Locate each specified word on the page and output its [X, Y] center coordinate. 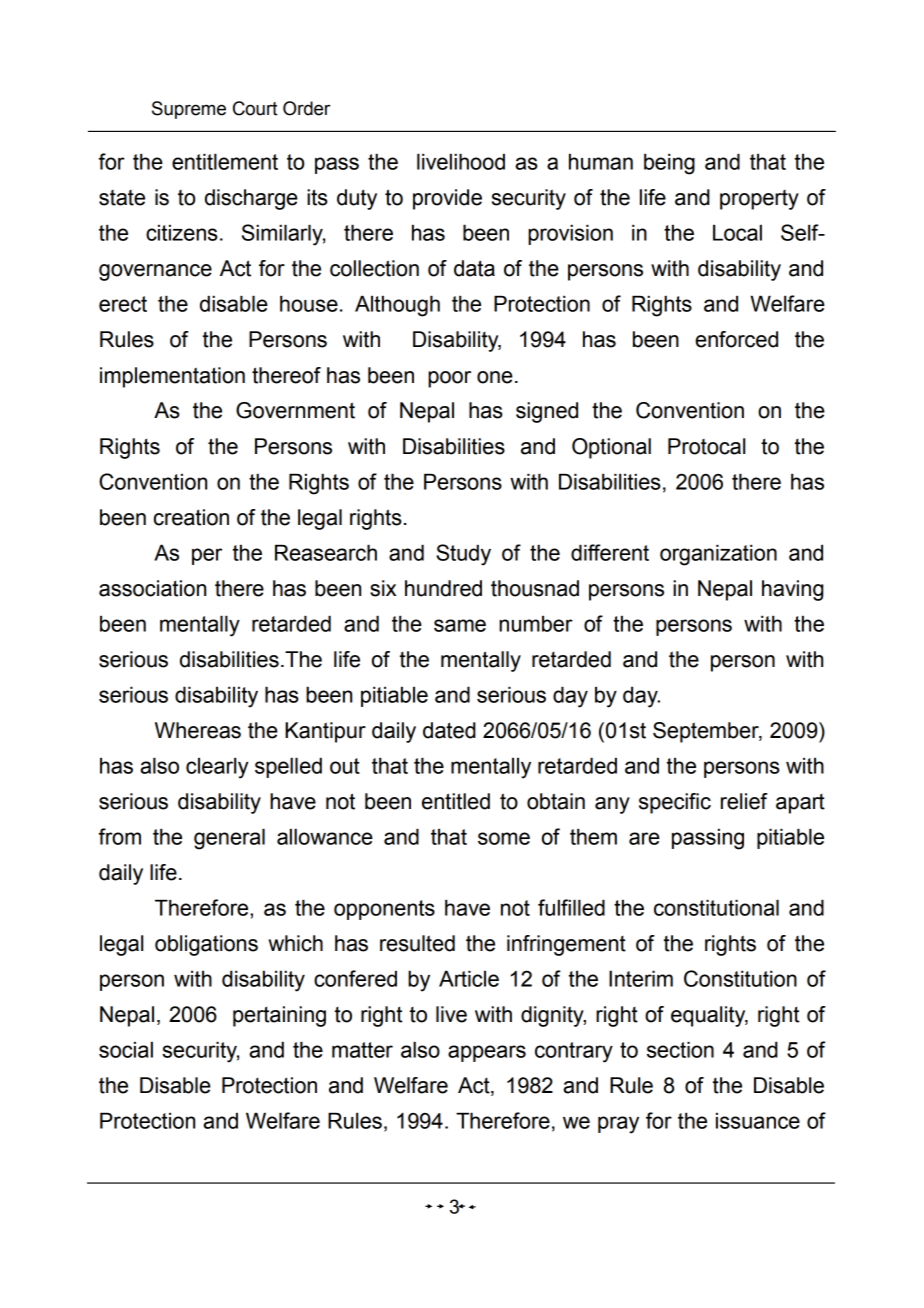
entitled [456, 801]
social [126, 1049]
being [669, 164]
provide [447, 199]
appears [487, 1053]
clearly [217, 768]
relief [744, 801]
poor [449, 379]
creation [191, 517]
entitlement [225, 161]
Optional [611, 448]
